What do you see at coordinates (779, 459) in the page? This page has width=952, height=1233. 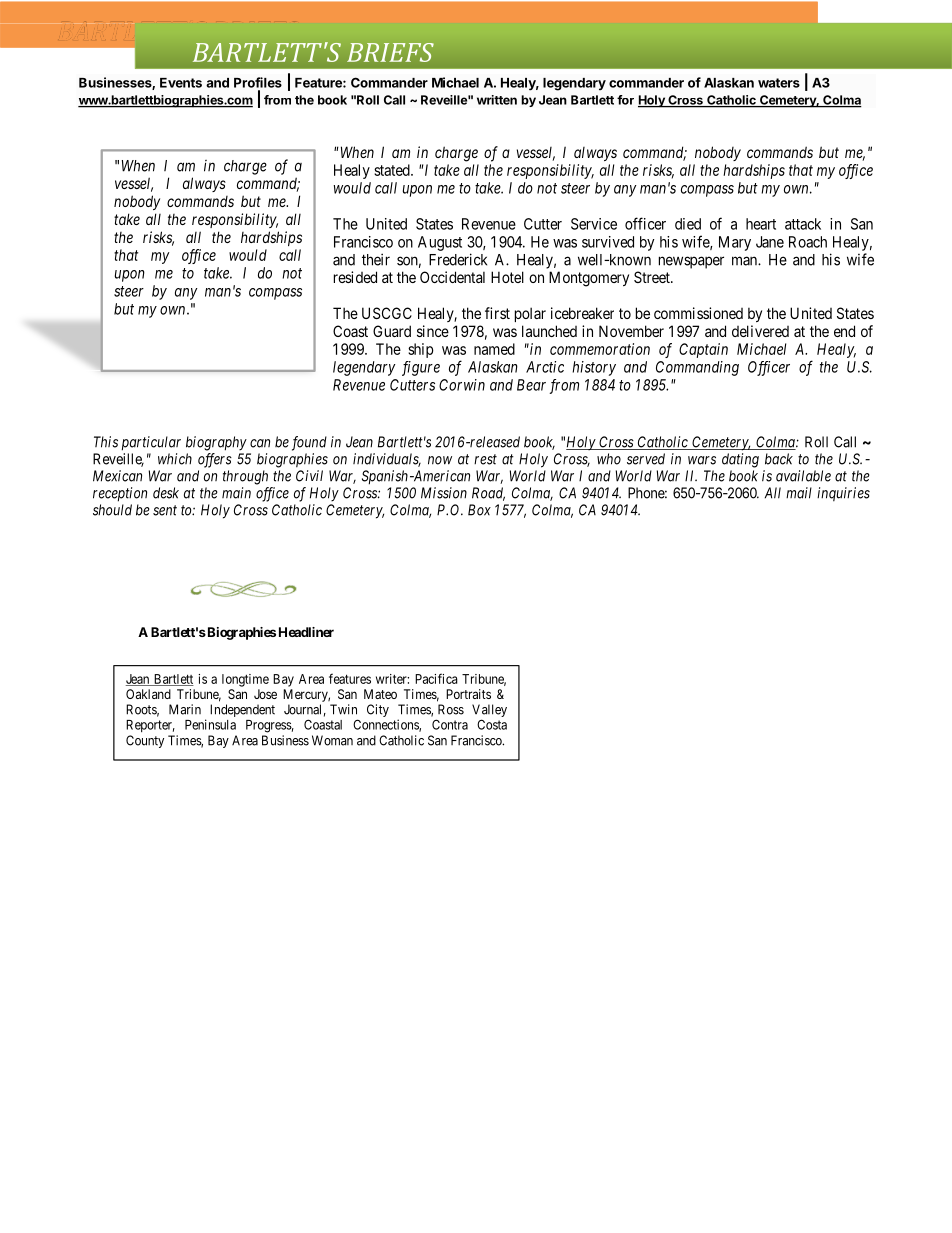 I see `back` at bounding box center [779, 459].
